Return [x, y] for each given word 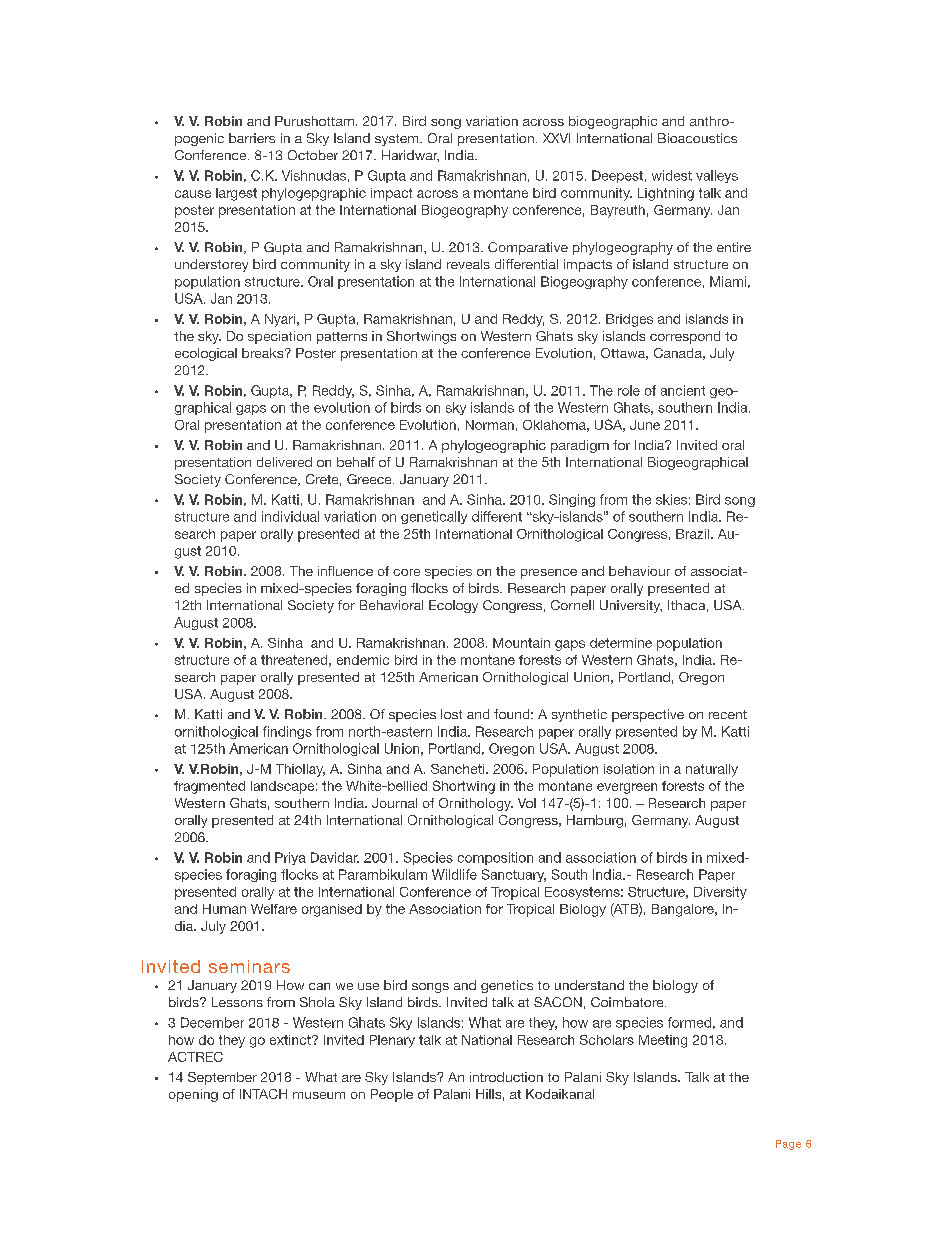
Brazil [692, 534]
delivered [284, 462]
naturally [712, 770]
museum [319, 1095]
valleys [717, 176]
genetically [434, 517]
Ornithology [476, 804]
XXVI [556, 138]
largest [236, 194]
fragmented [209, 787]
